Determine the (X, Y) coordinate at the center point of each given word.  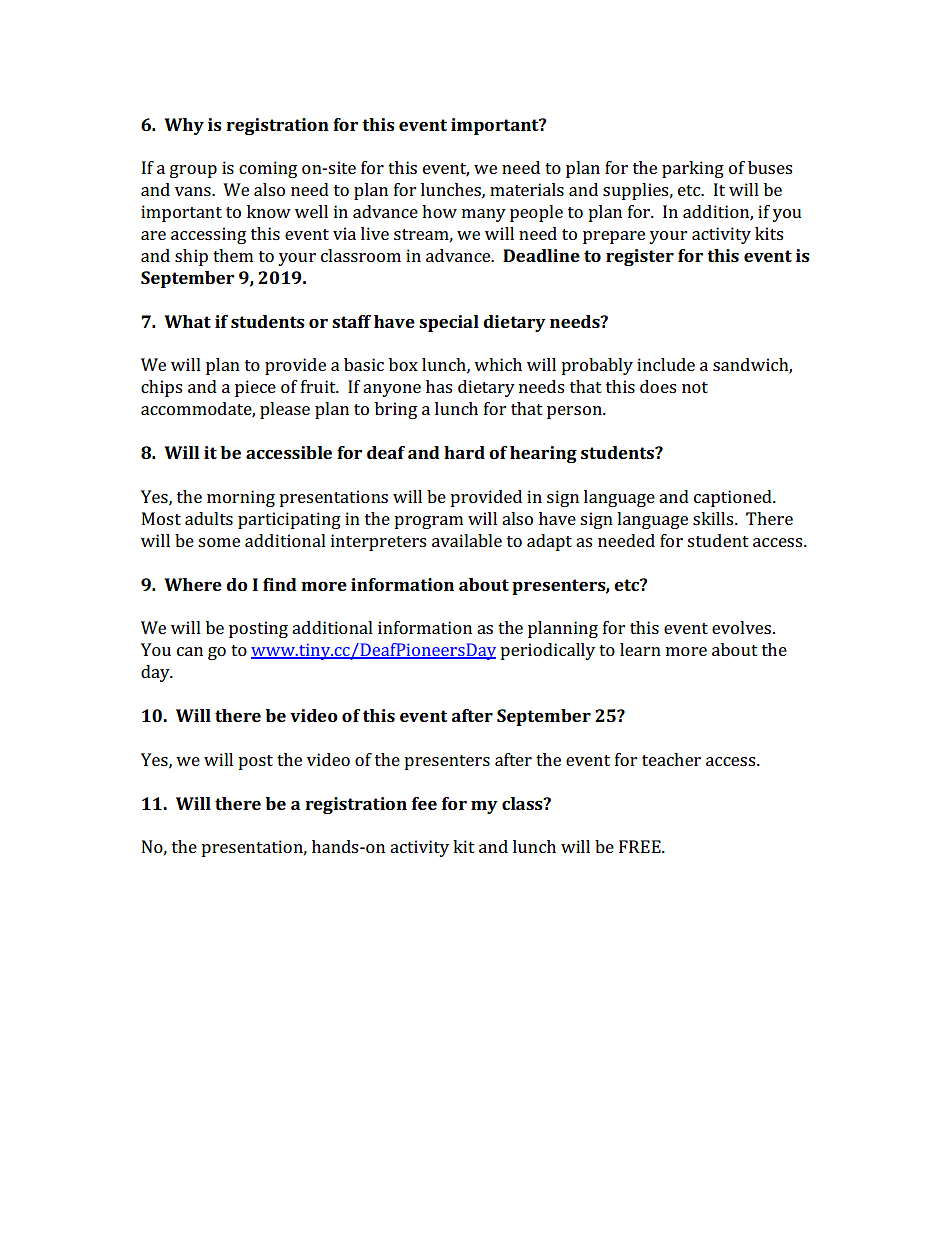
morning (241, 498)
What (187, 321)
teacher (671, 759)
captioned (734, 498)
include (666, 364)
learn (640, 649)
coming (268, 169)
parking (693, 169)
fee (424, 803)
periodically (547, 651)
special (449, 323)
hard (464, 452)
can (190, 651)
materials (527, 189)
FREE (641, 846)
